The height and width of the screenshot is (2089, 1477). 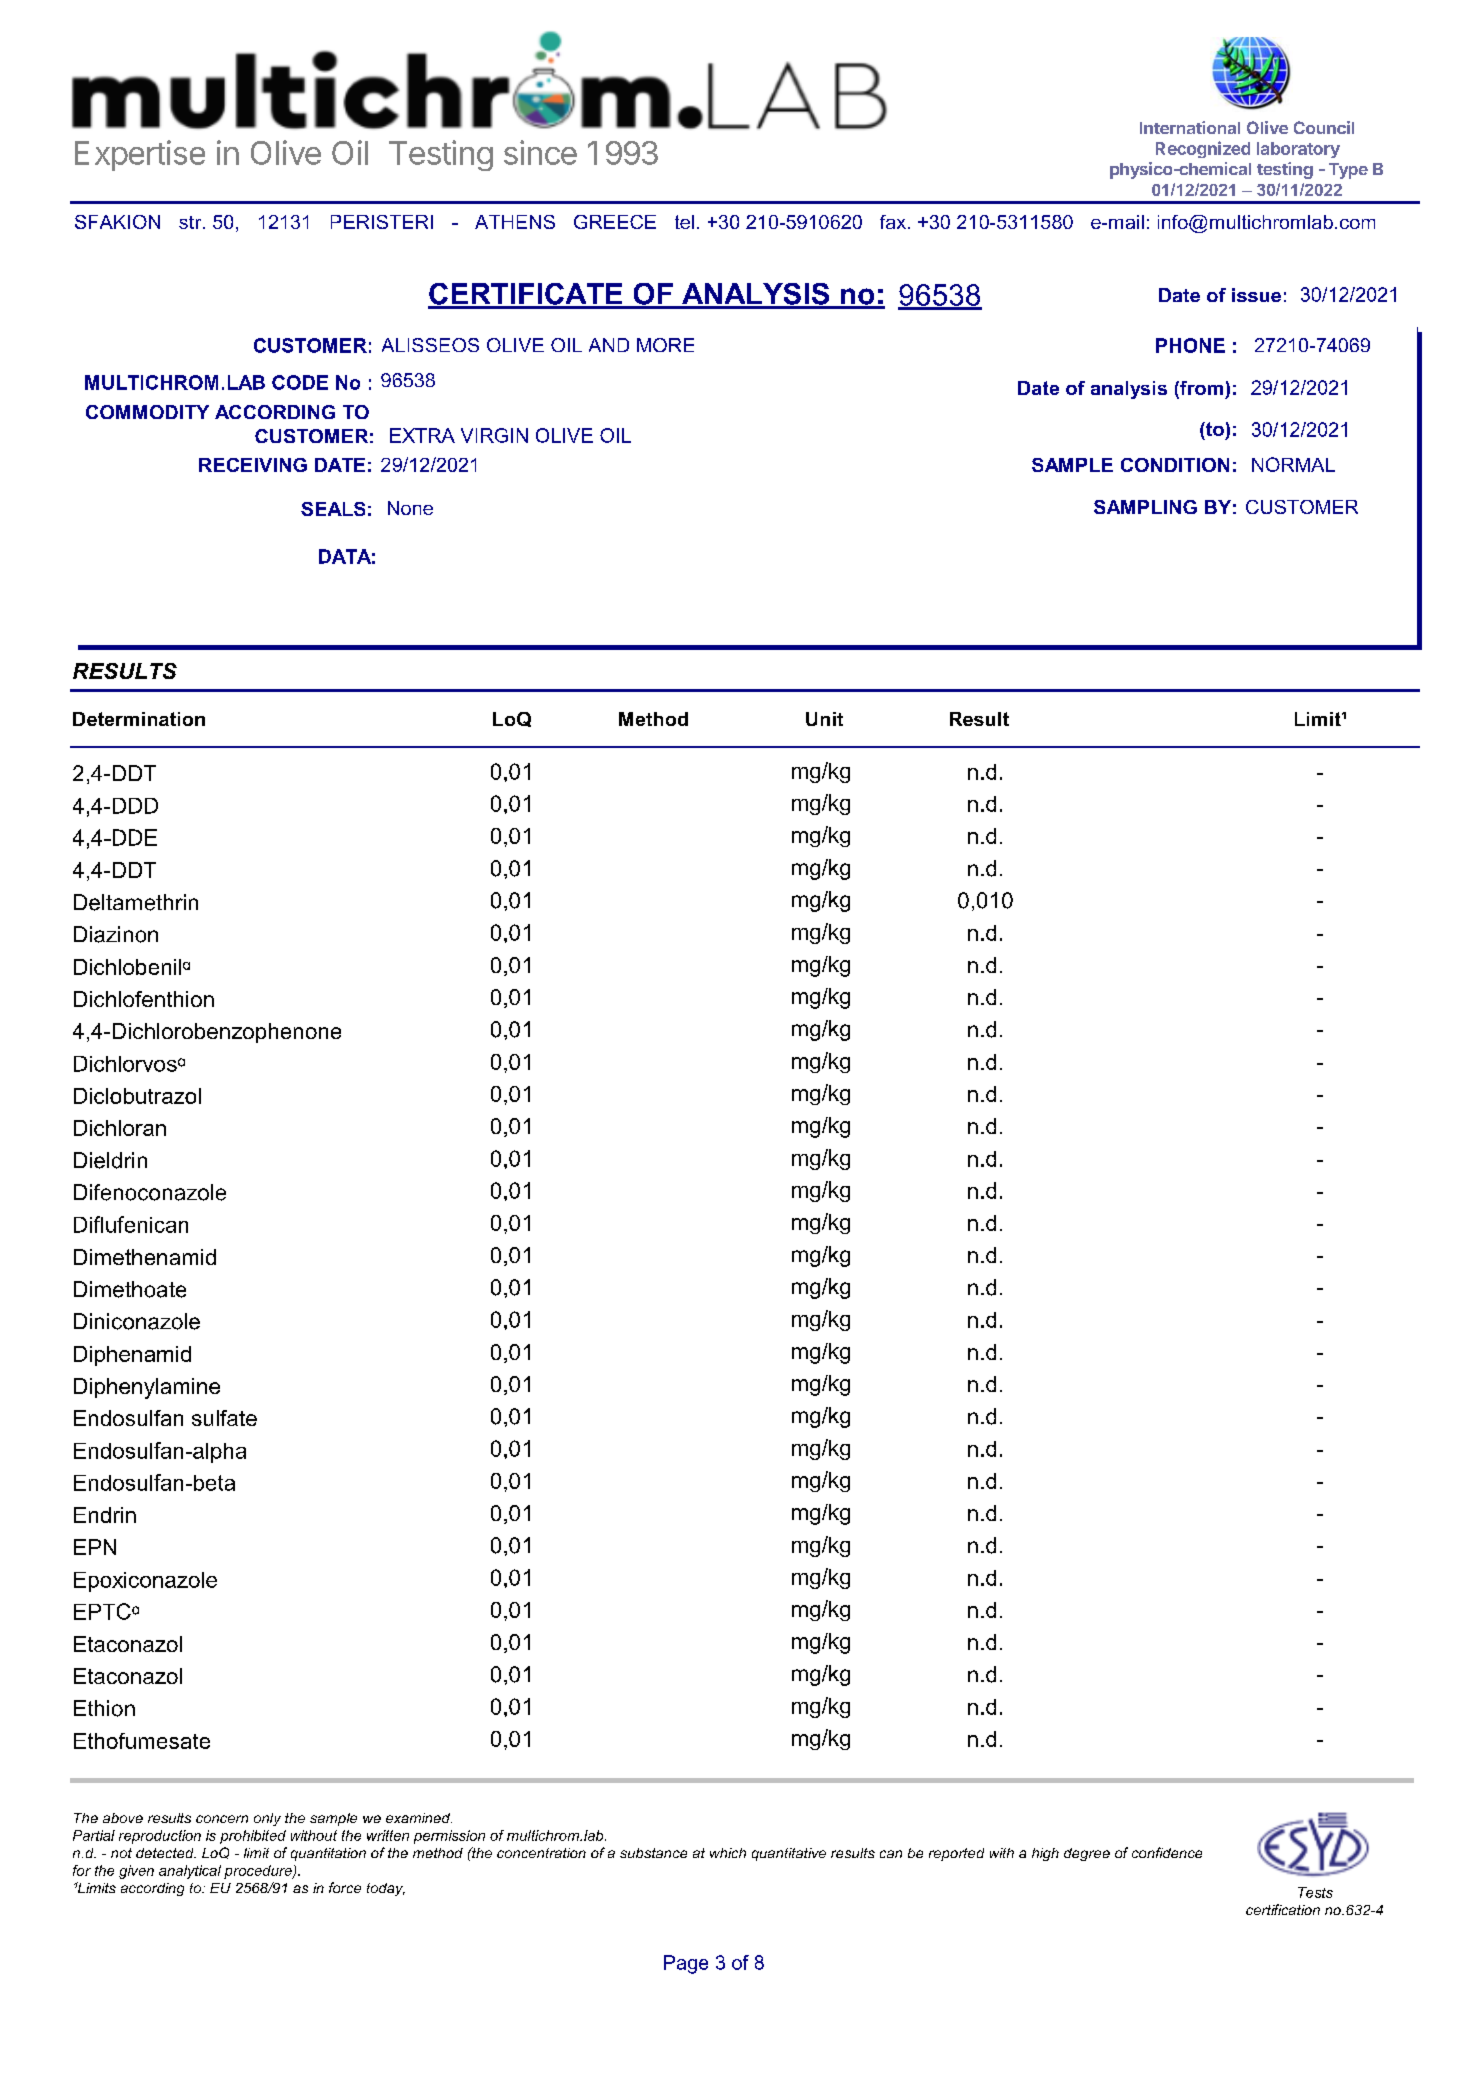 What do you see at coordinates (728, 1853) in the screenshot?
I see `which` at bounding box center [728, 1853].
